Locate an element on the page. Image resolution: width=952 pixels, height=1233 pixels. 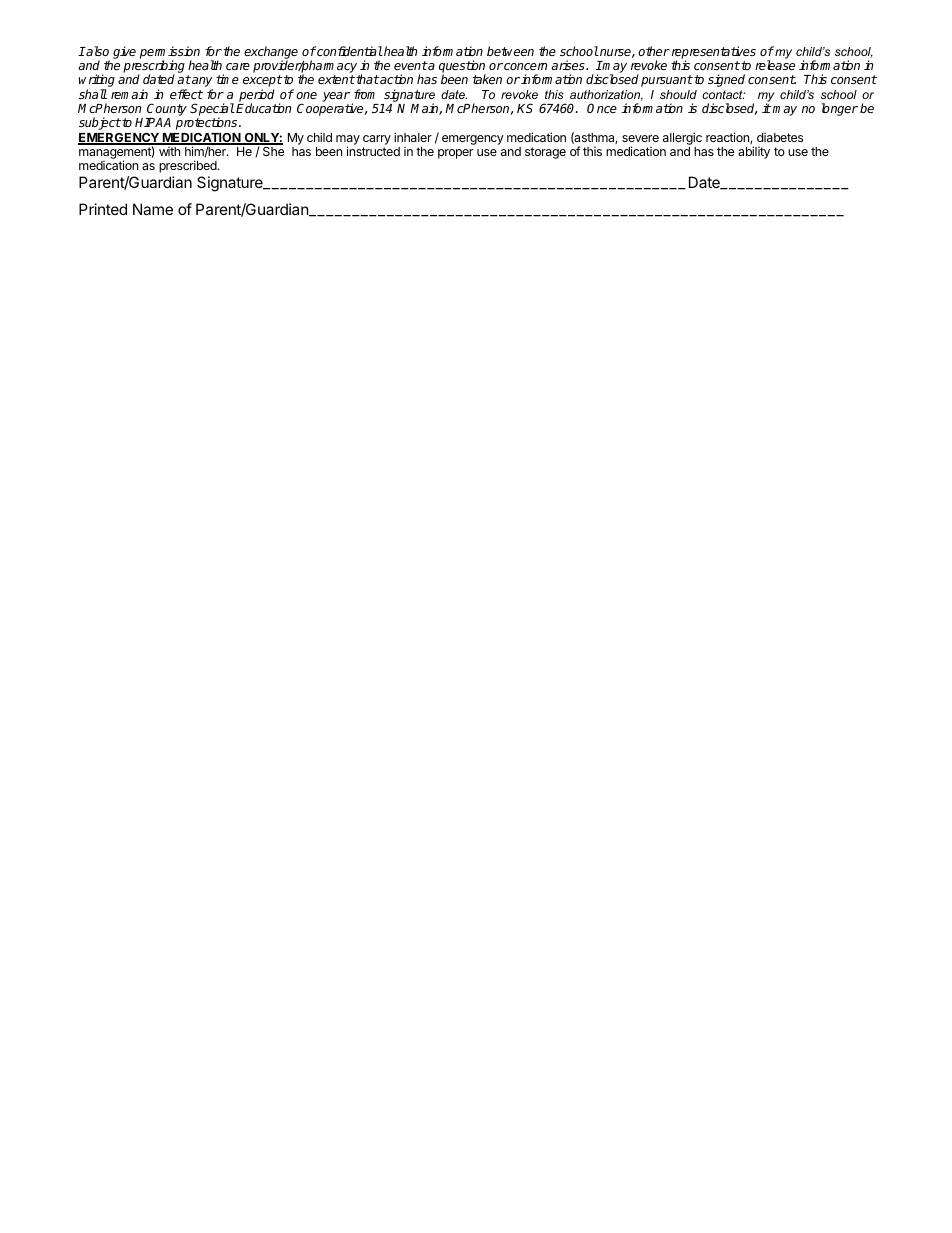
representatives is located at coordinates (712, 53).
